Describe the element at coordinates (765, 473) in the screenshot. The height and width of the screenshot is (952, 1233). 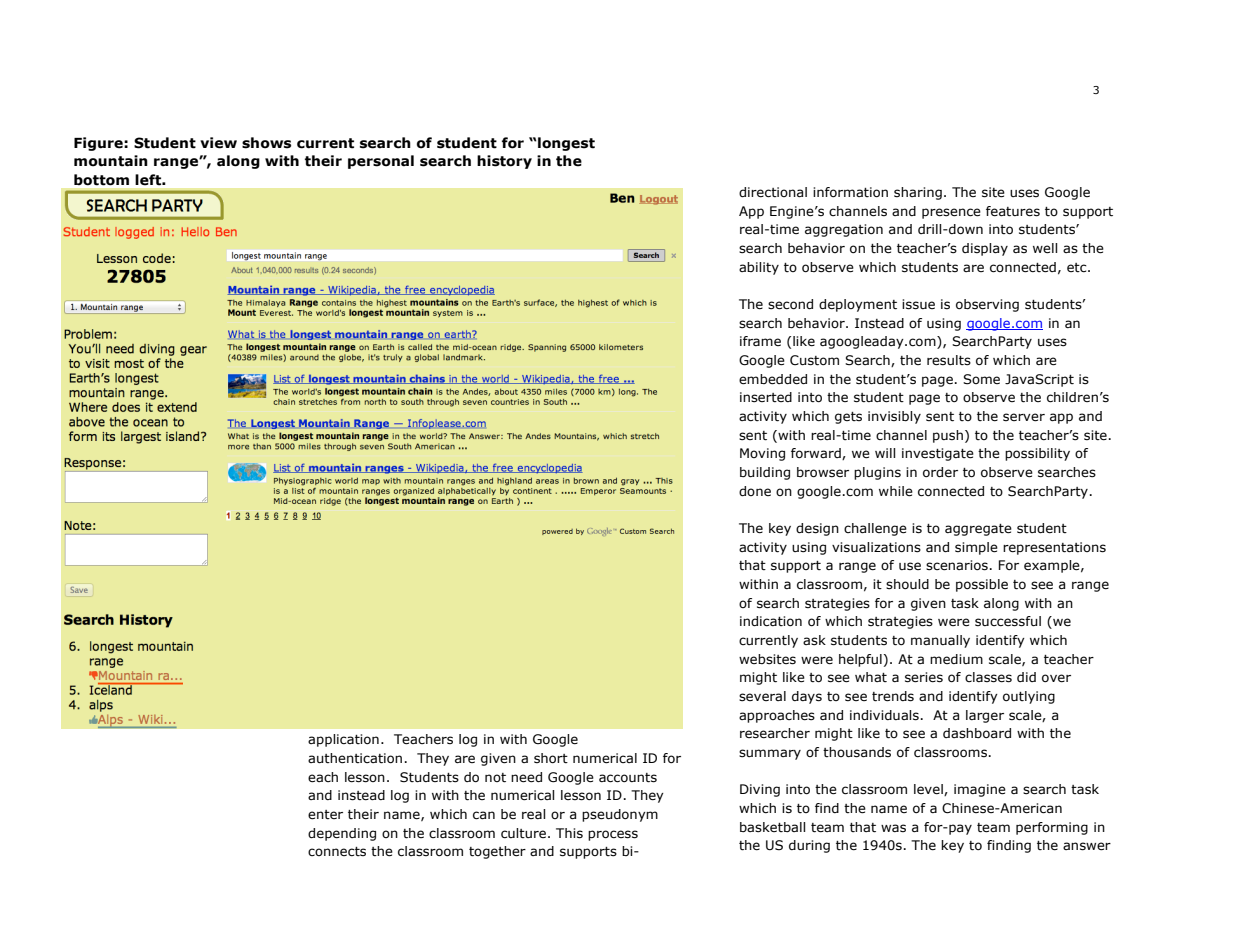
I see `building` at that location.
